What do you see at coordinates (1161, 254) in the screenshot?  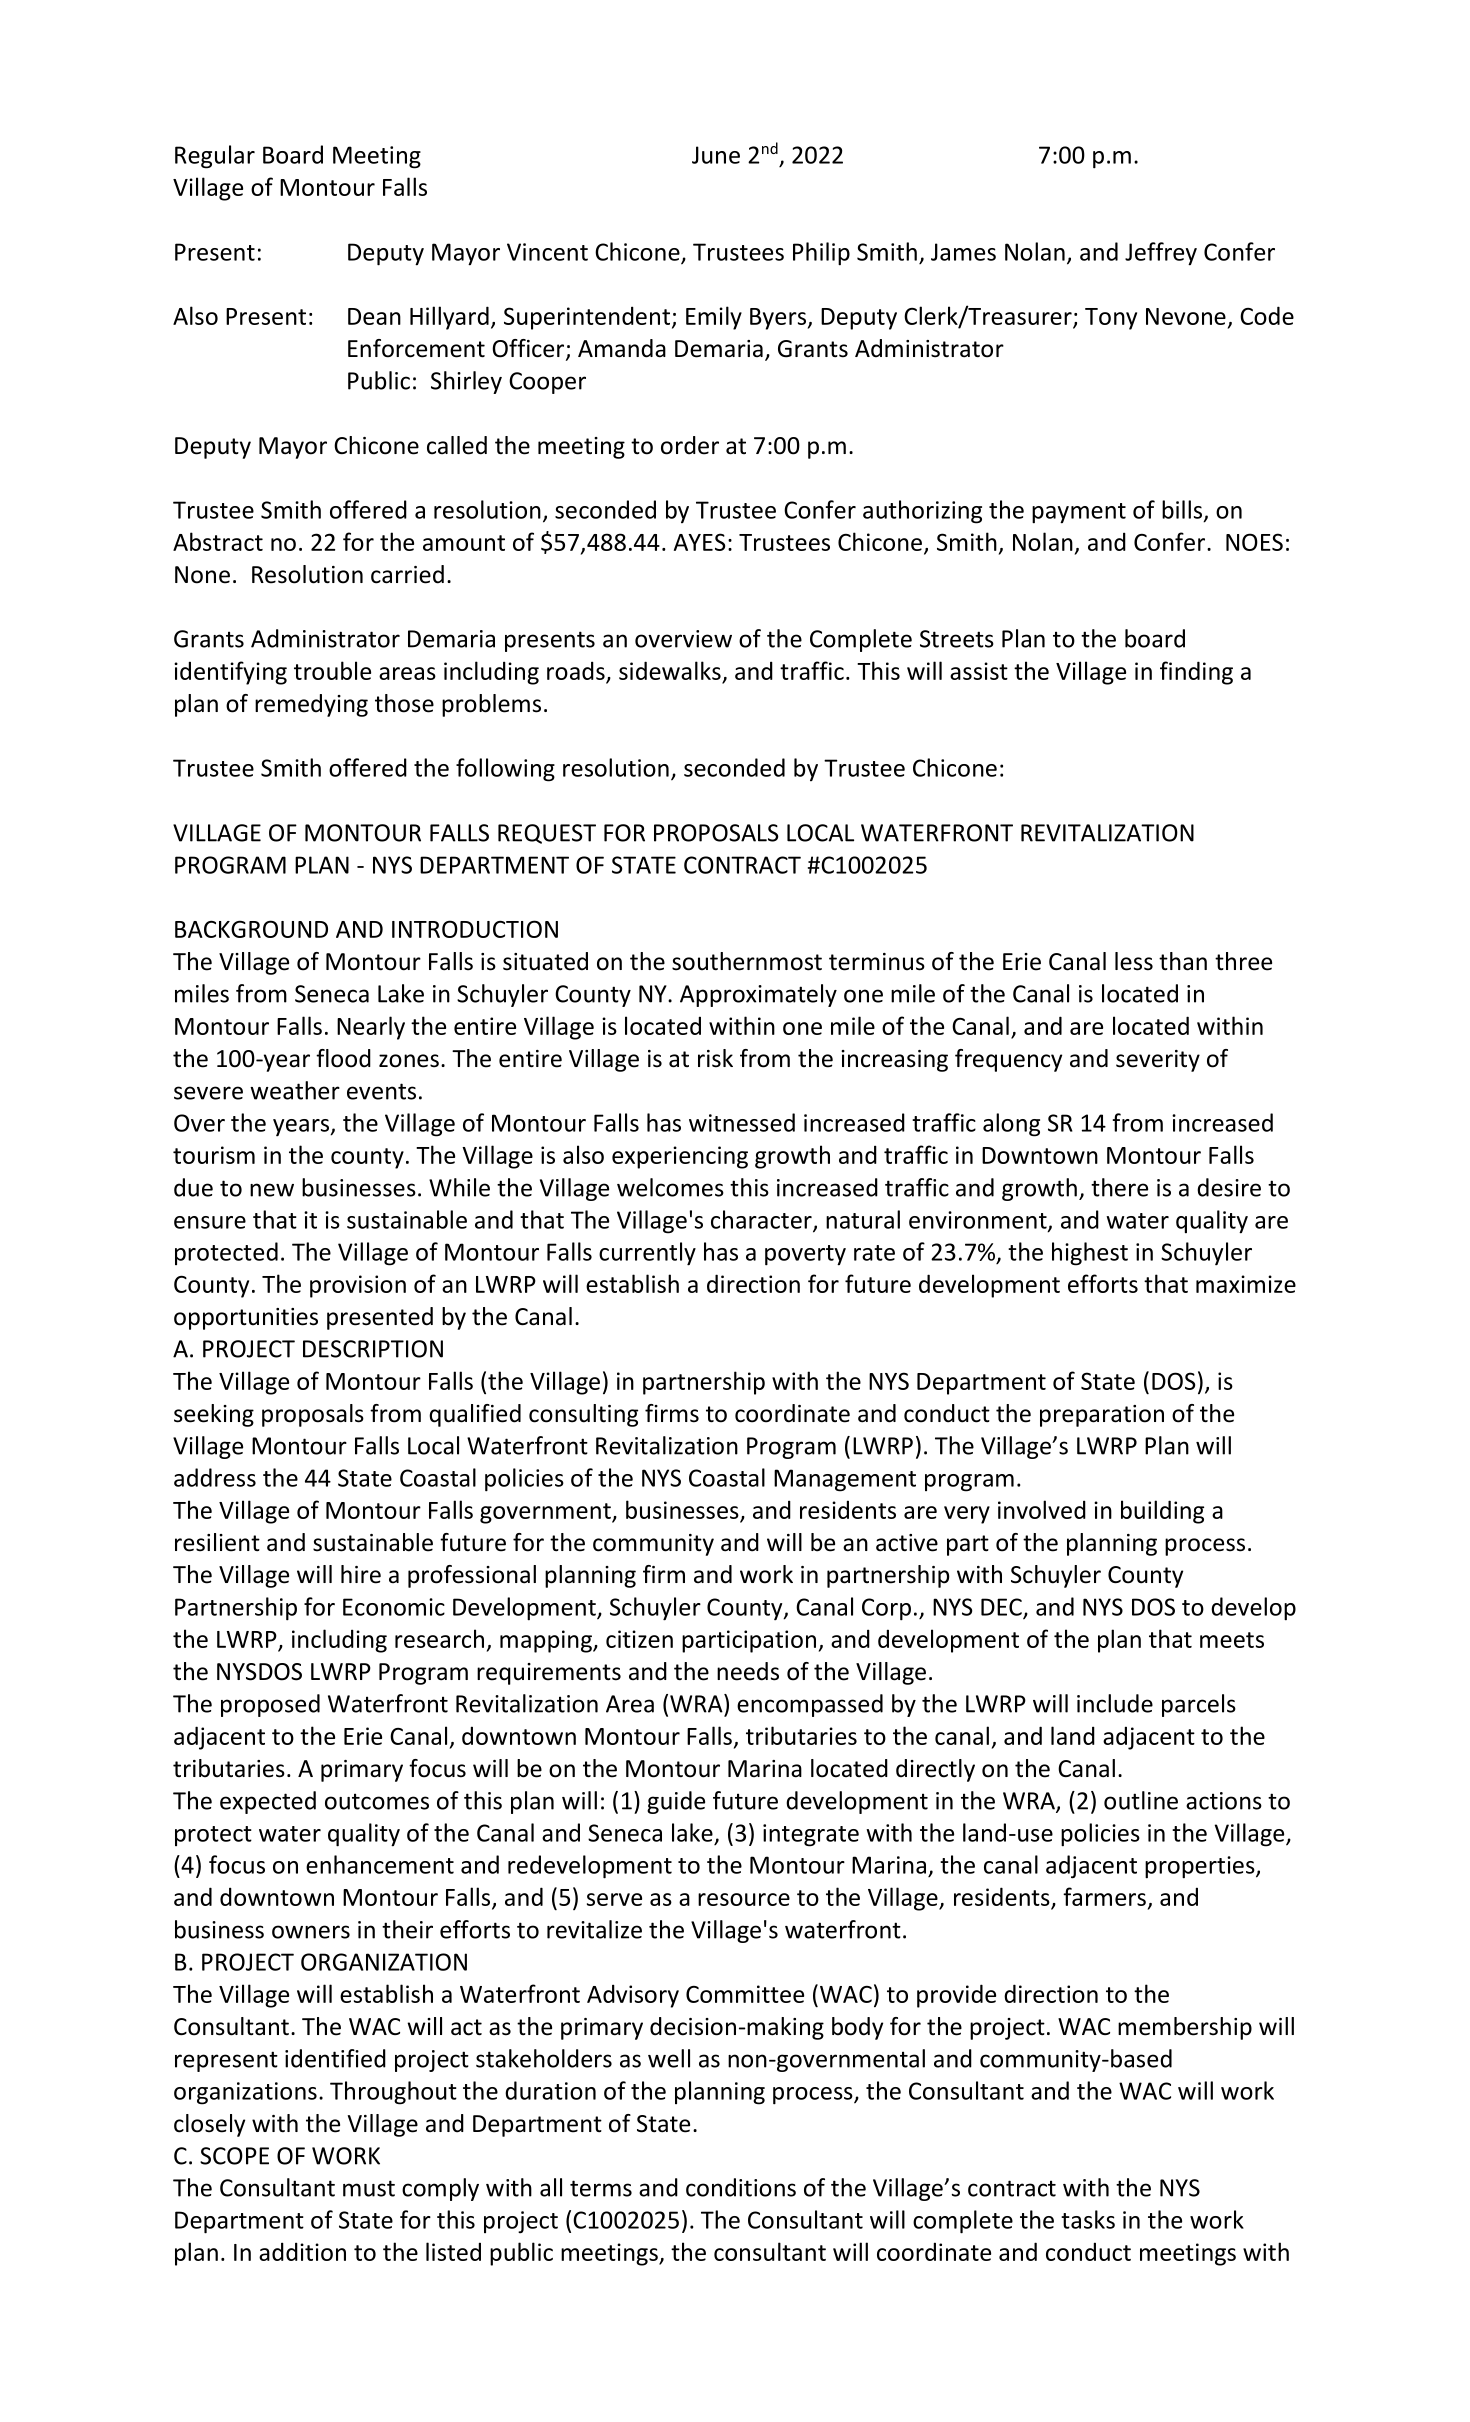 I see `Jeffrey` at bounding box center [1161, 254].
